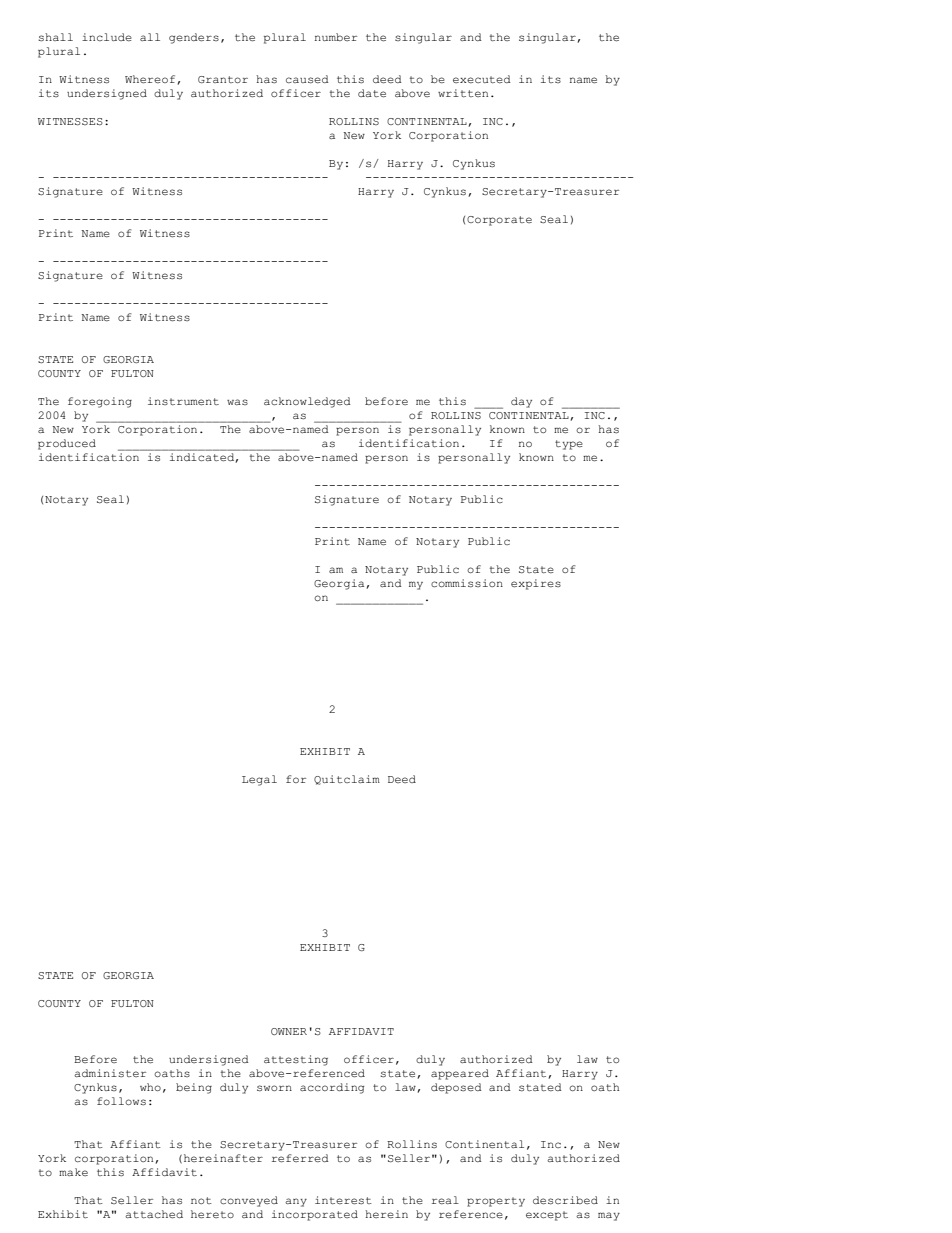 This document has height=1233, width=952. What do you see at coordinates (154, 1214) in the document?
I see `attached` at bounding box center [154, 1214].
